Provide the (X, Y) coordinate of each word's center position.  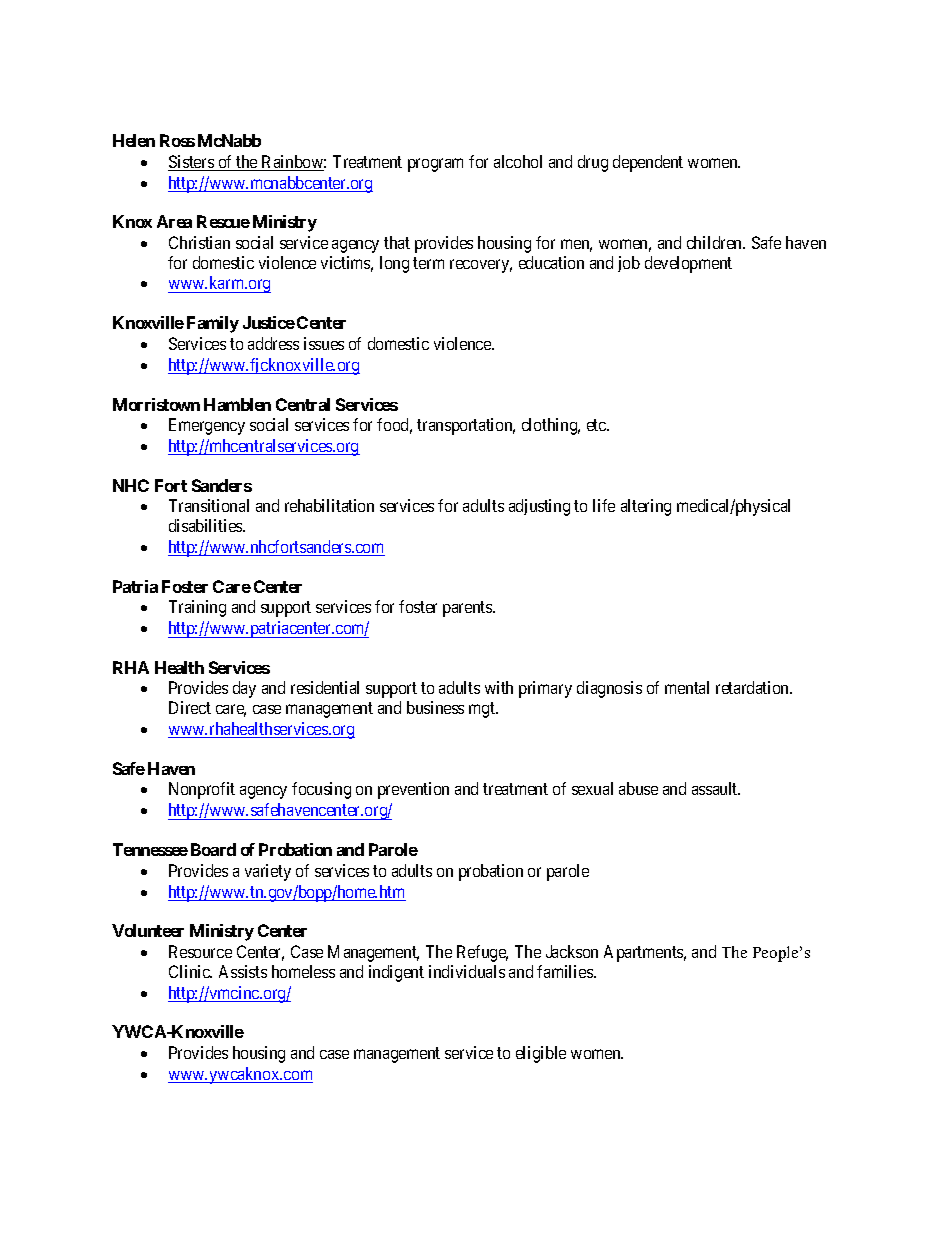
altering (646, 507)
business (435, 707)
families (566, 971)
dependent (648, 163)
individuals (467, 971)
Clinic (190, 971)
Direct (190, 707)
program (435, 165)
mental (687, 687)
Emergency (207, 426)
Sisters (191, 163)
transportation (466, 426)
